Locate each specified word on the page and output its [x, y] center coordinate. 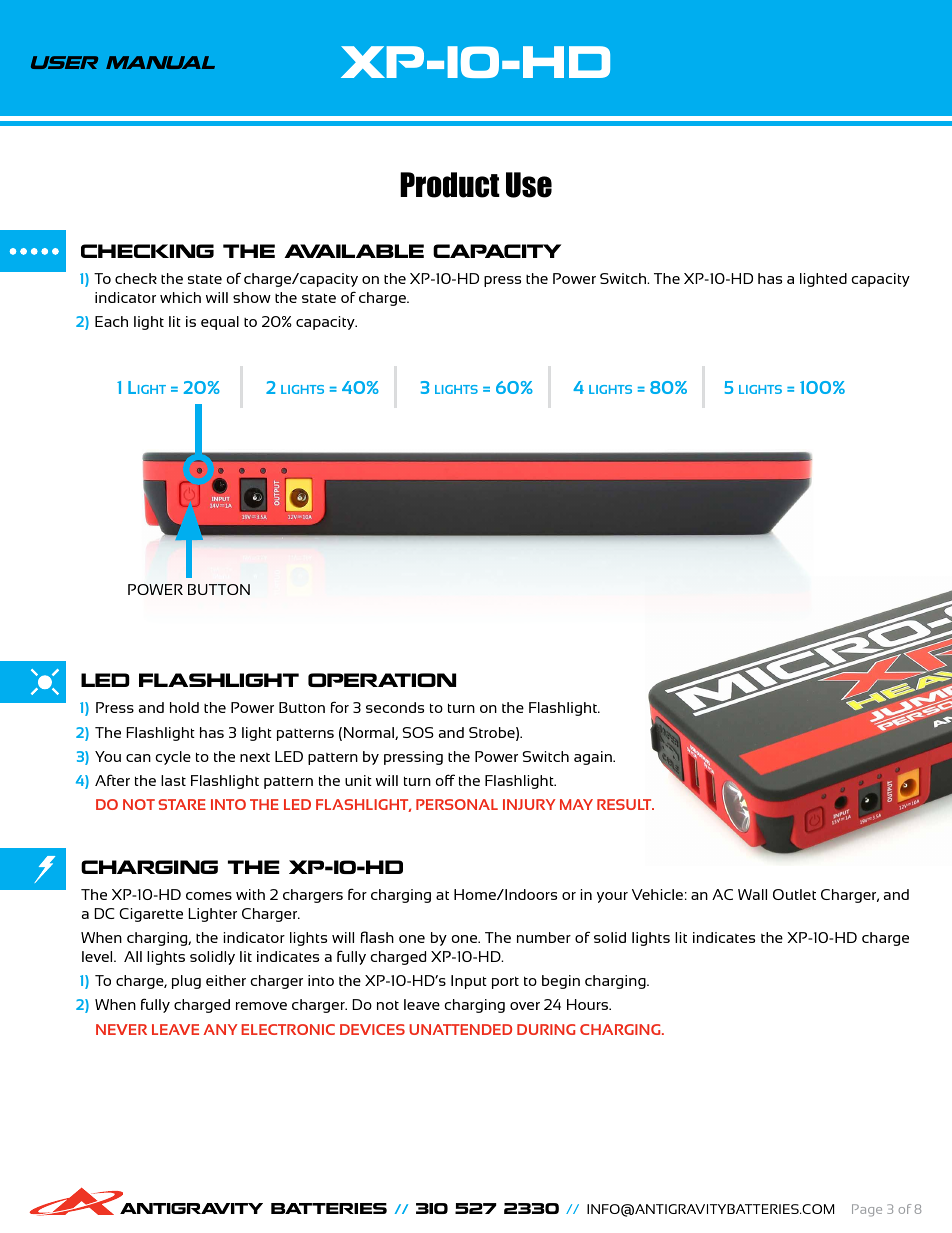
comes [209, 896]
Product [450, 185]
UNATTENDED [460, 1029]
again [594, 758]
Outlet [794, 894]
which [180, 297]
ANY [220, 1029]
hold [184, 707]
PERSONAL [457, 804]
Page [867, 1210]
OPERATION [382, 680]
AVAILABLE [354, 251]
